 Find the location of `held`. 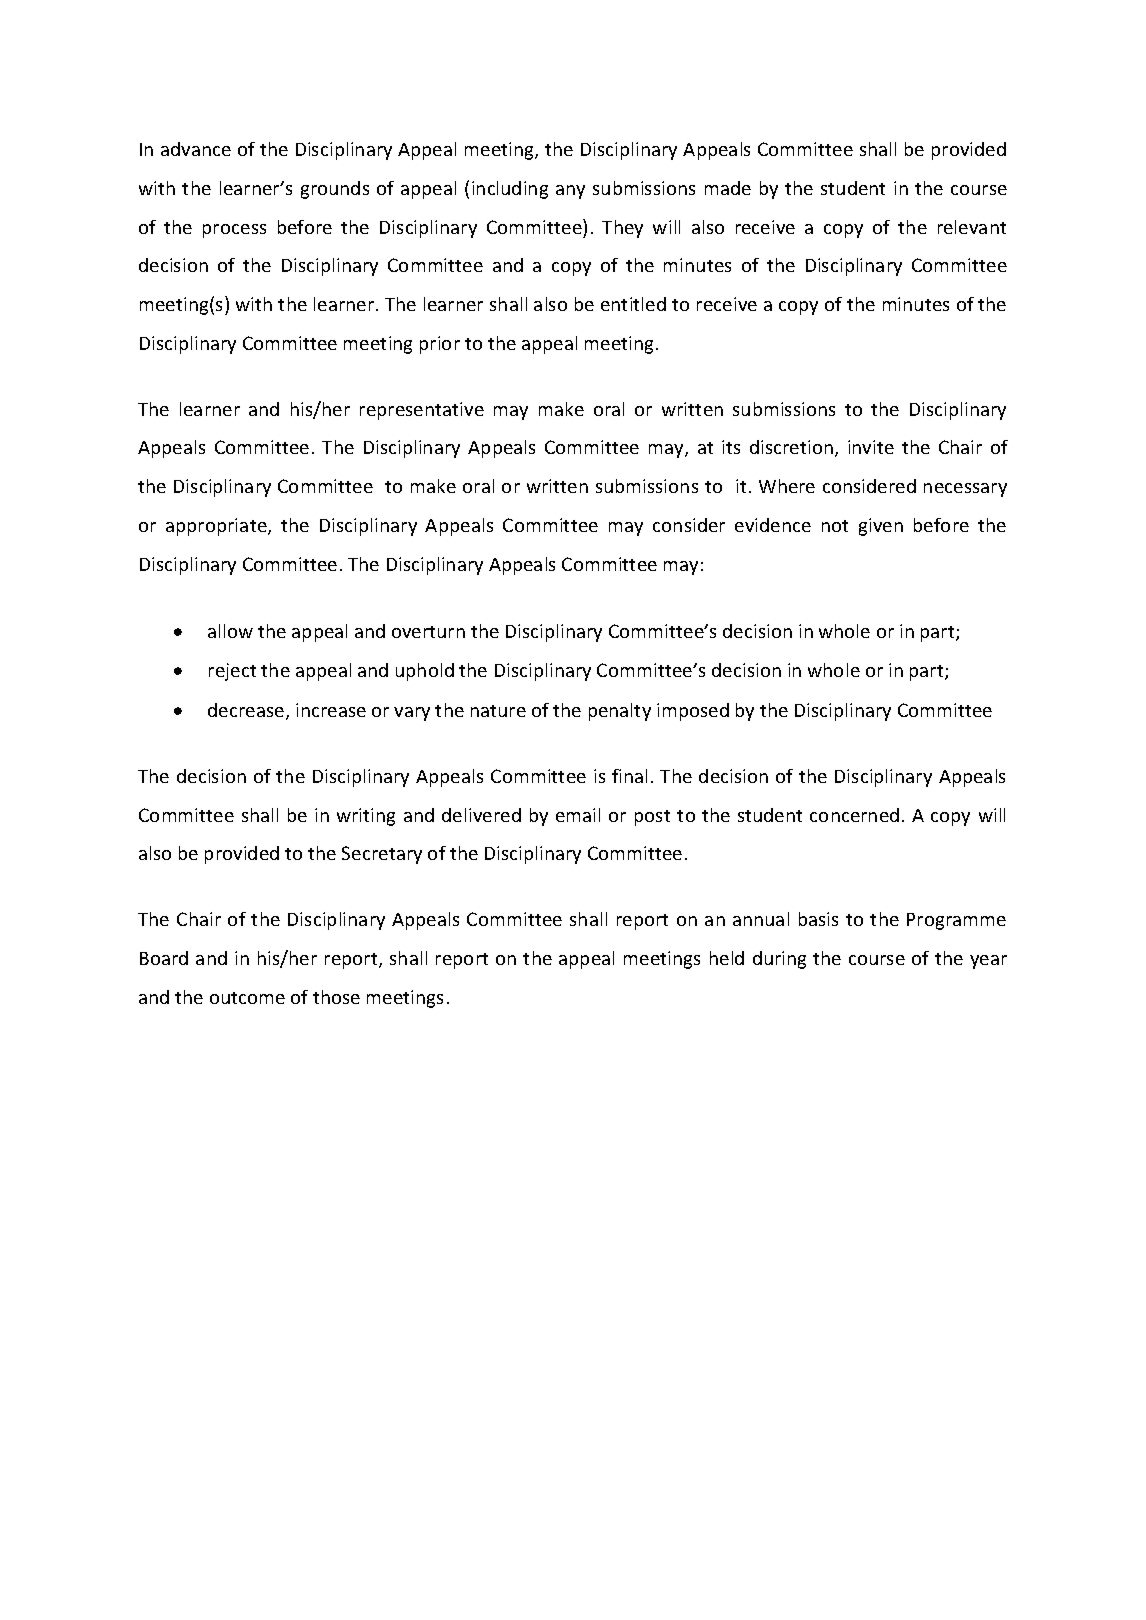

held is located at coordinates (727, 958).
